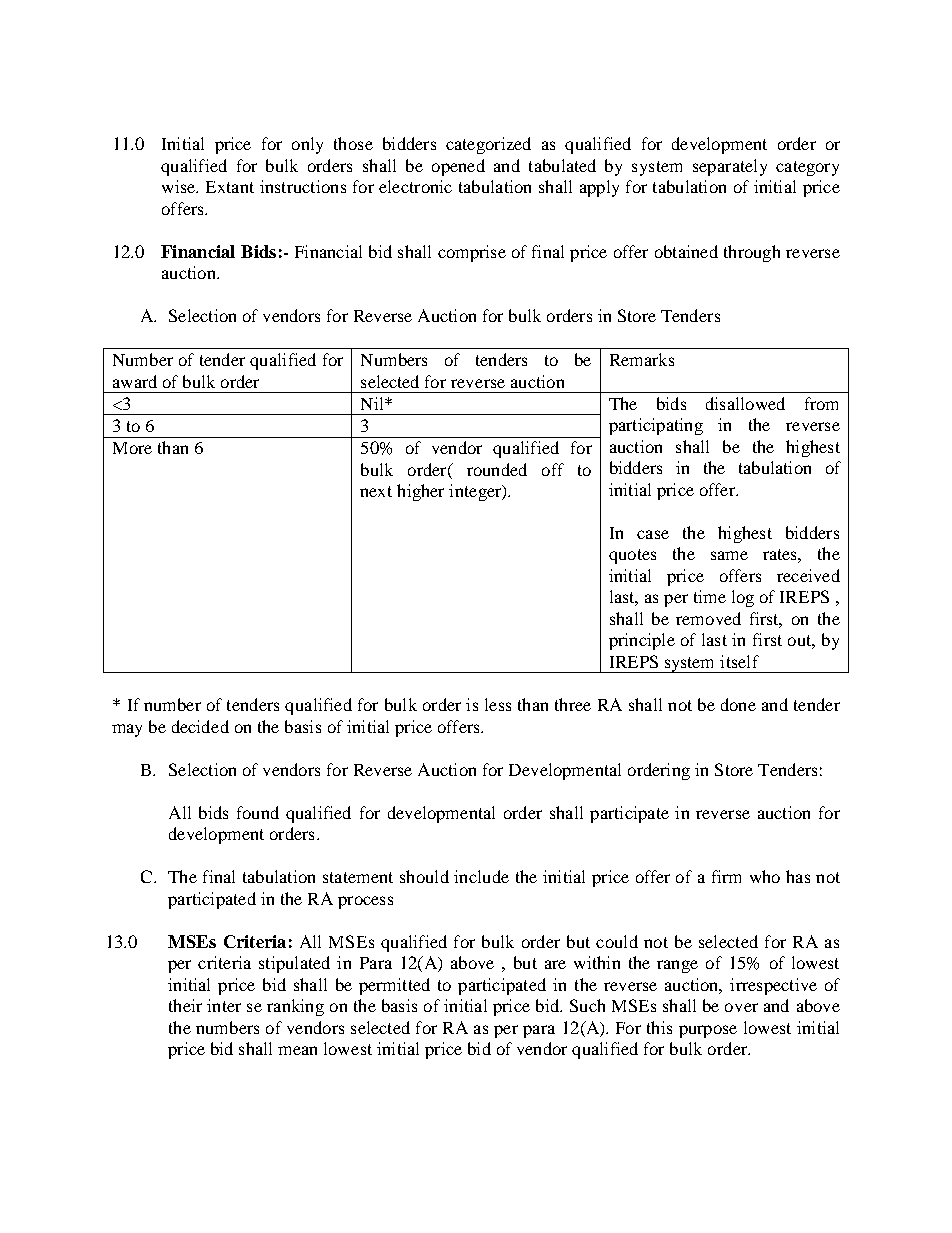  What do you see at coordinates (497, 469) in the document?
I see `rounded` at bounding box center [497, 469].
